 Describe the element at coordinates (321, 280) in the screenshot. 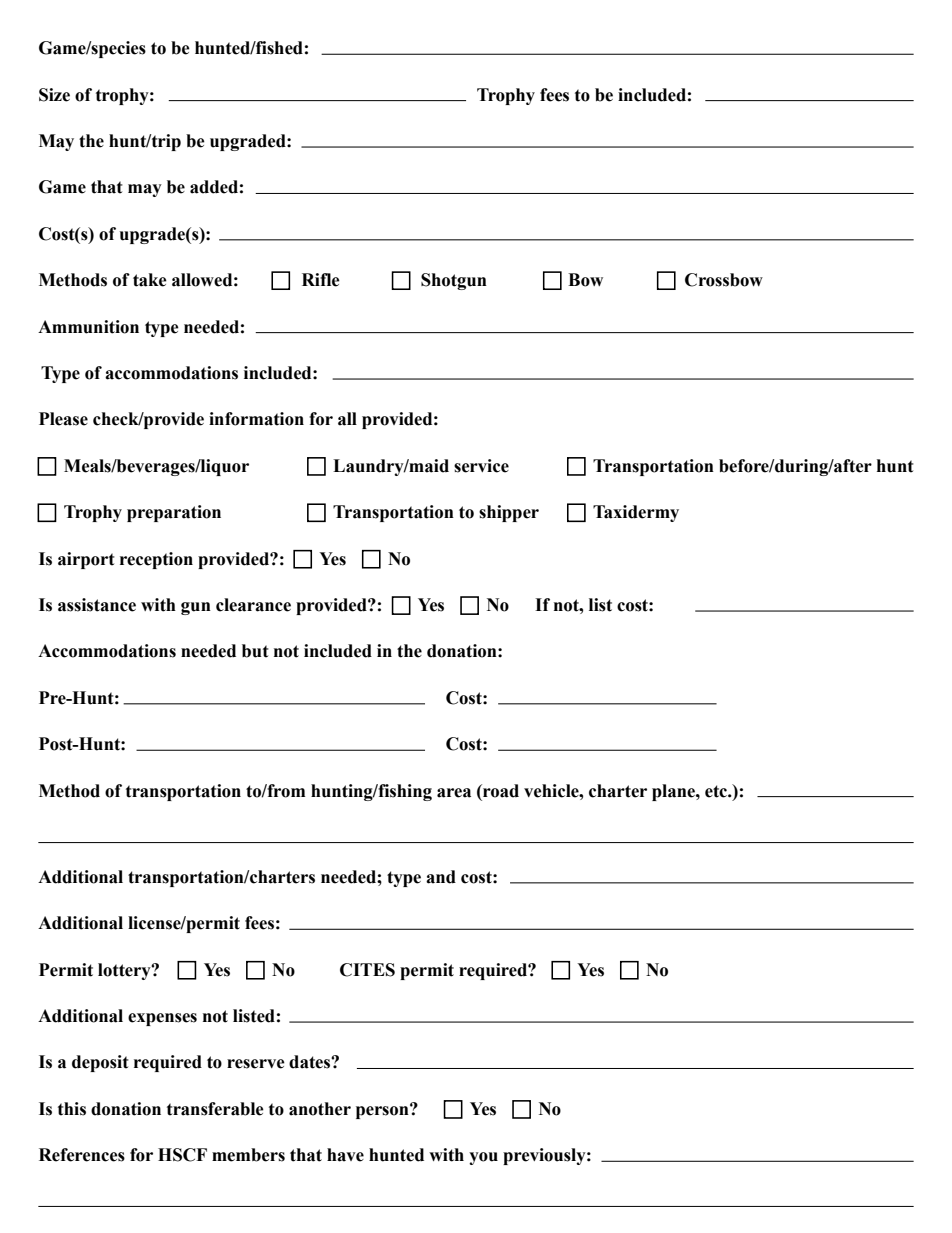

I see `Rifle` at that location.
